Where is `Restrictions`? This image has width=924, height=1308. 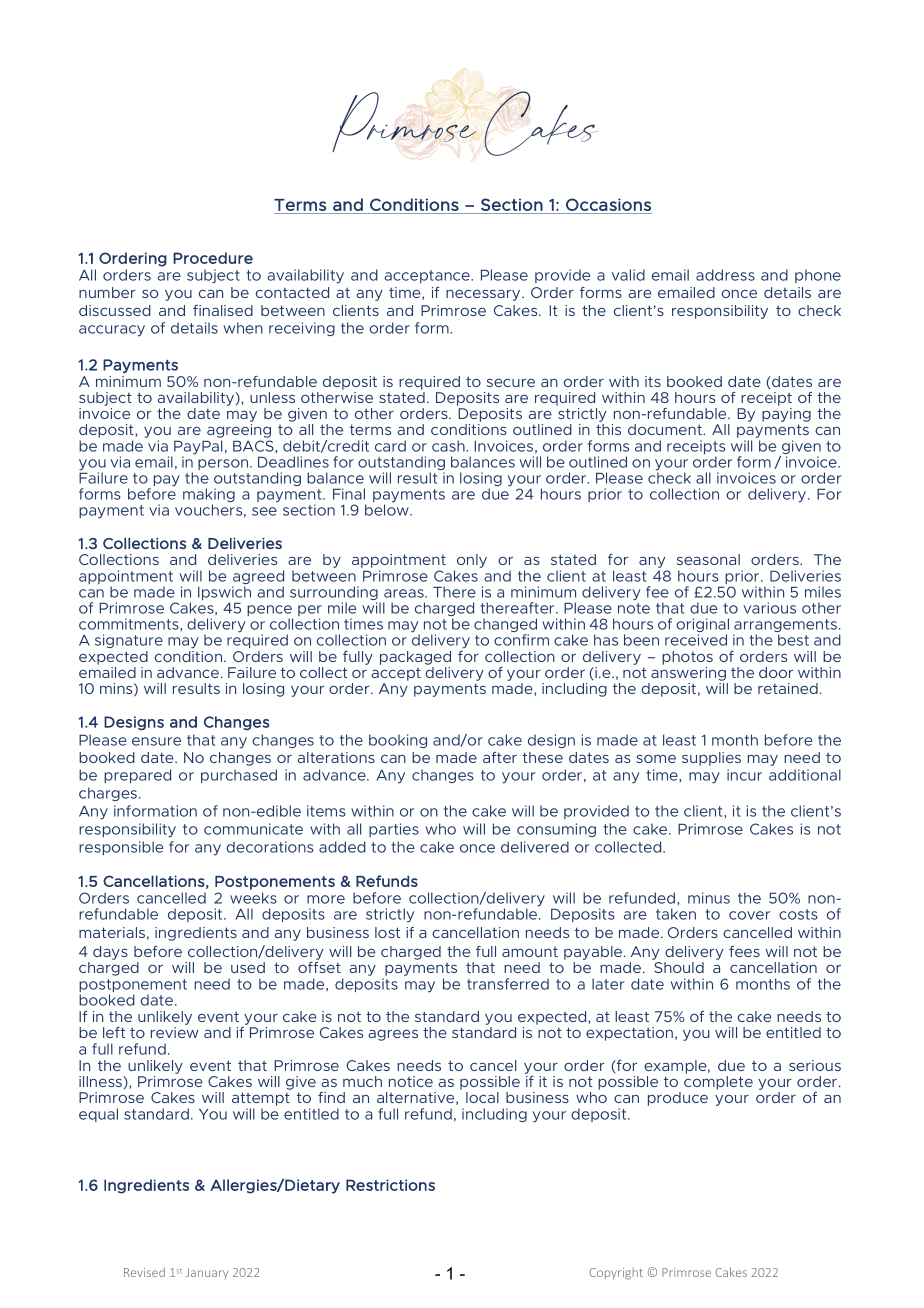 Restrictions is located at coordinates (390, 1185).
